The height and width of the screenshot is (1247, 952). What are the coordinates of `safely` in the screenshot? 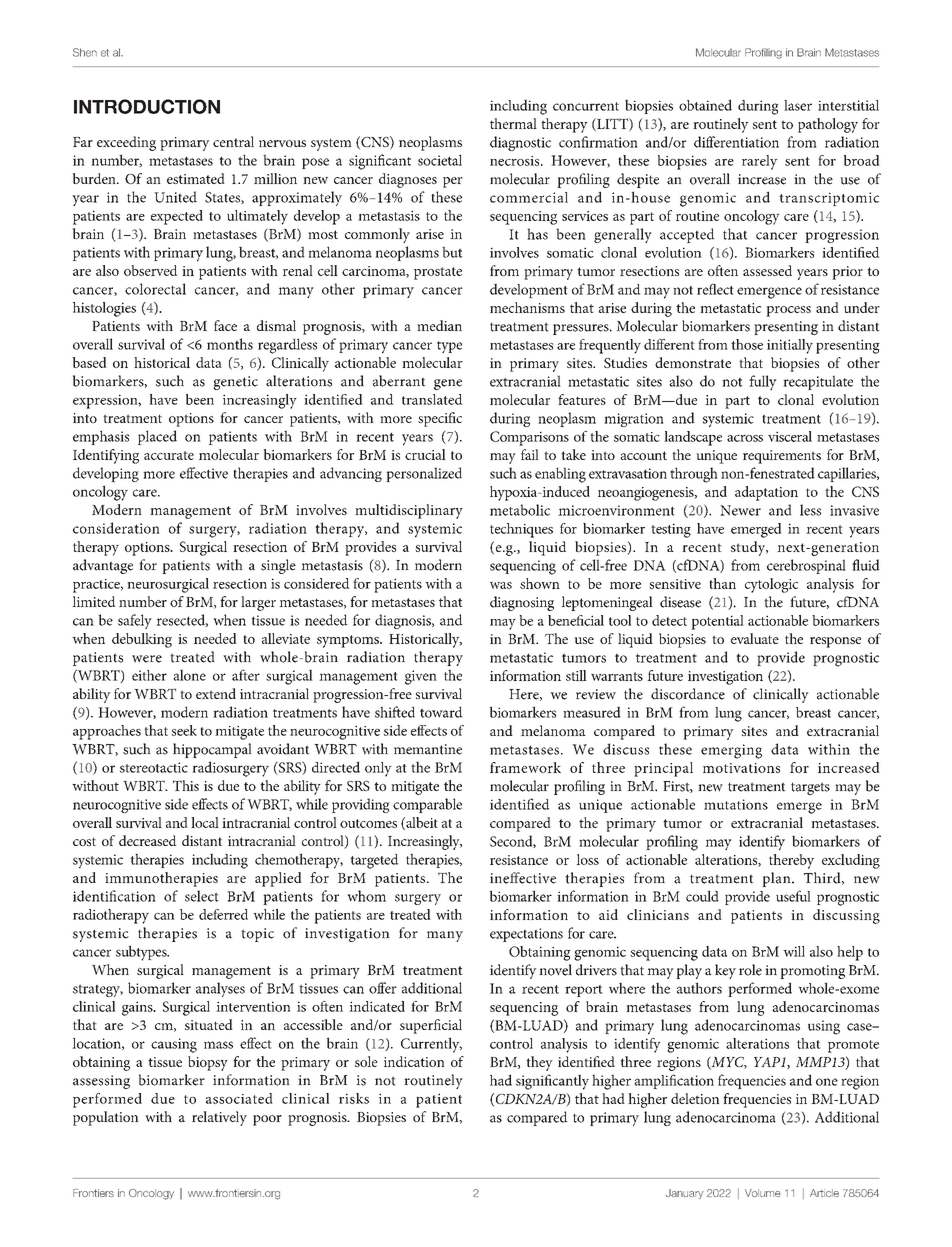 It's located at (135, 621).
